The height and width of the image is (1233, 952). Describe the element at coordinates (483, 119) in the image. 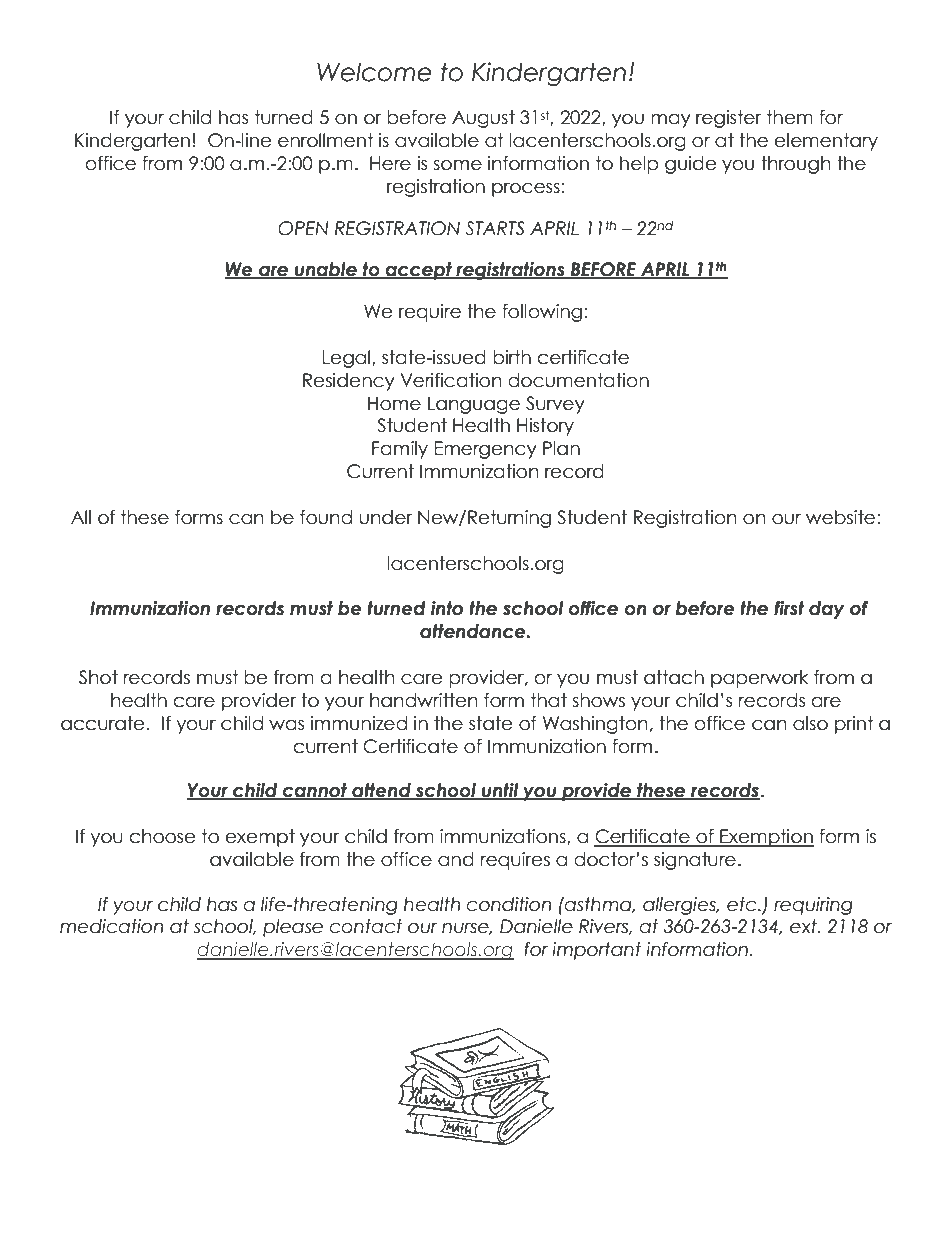

I see `August` at that location.
